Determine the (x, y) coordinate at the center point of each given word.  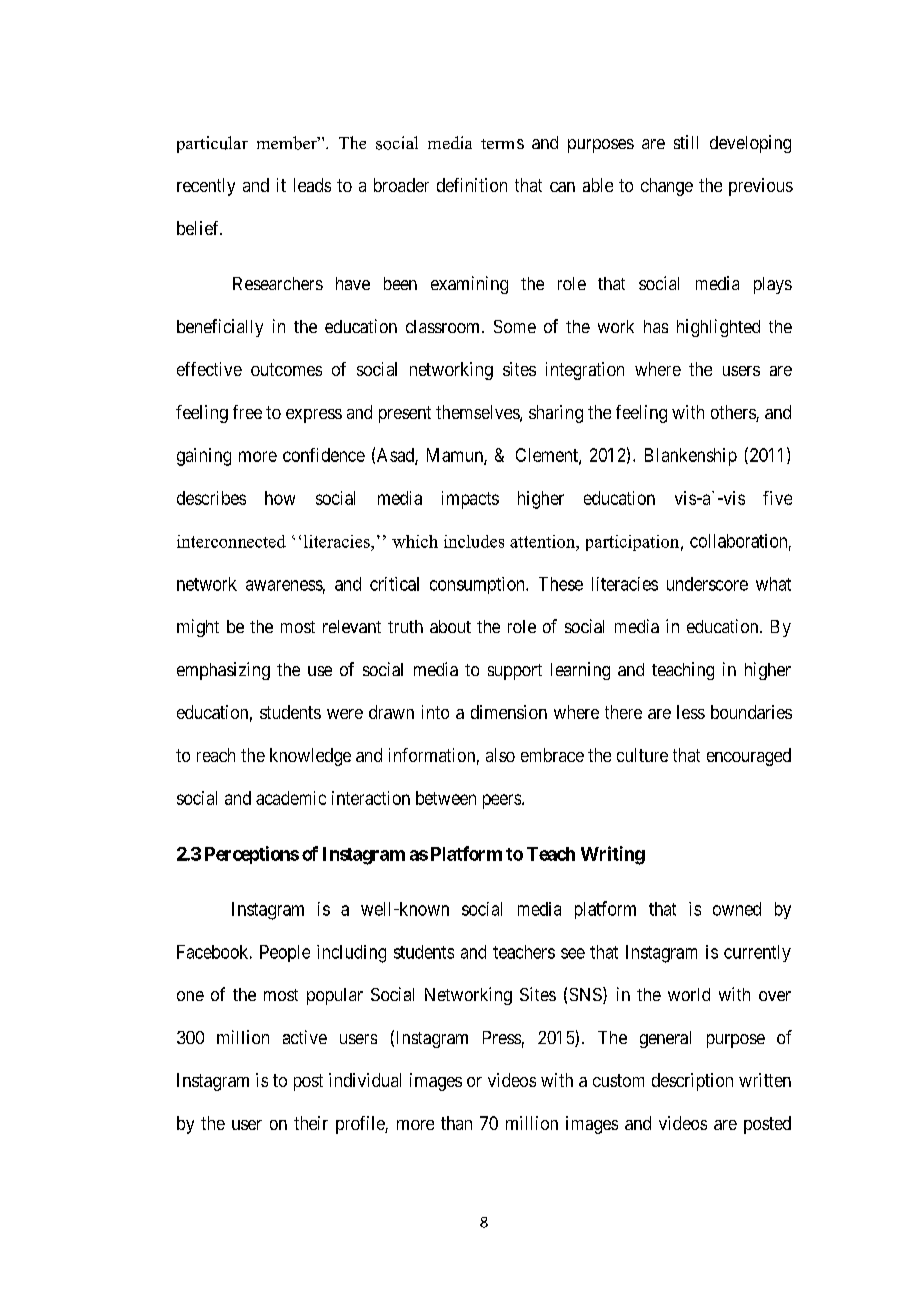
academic (291, 798)
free (247, 412)
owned (737, 909)
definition (472, 185)
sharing (556, 414)
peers (502, 801)
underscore (707, 584)
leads (312, 185)
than (456, 1123)
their (311, 1123)
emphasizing (223, 671)
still (686, 142)
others (734, 413)
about (450, 626)
